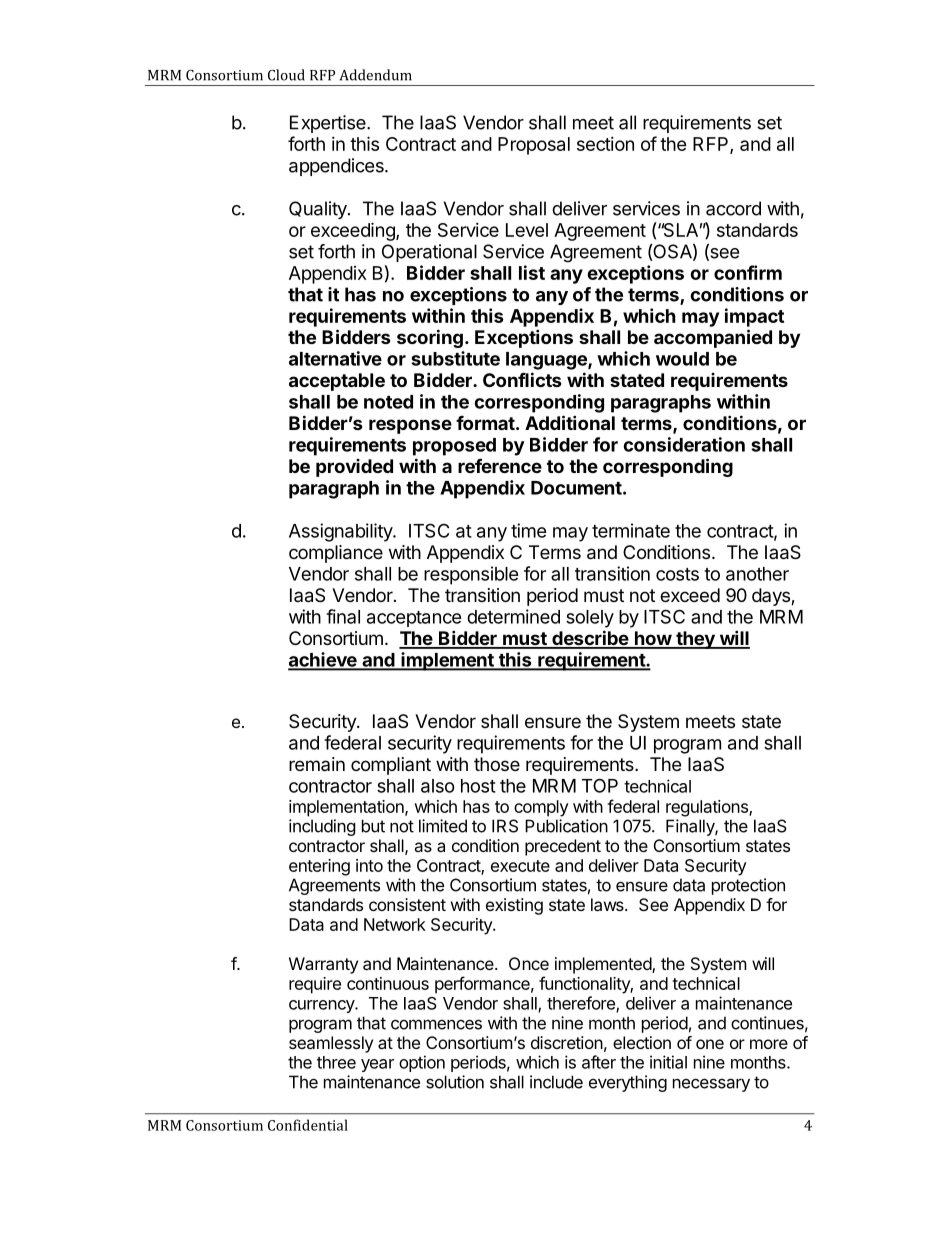 Image resolution: width=952 pixels, height=1233 pixels. Describe the element at coordinates (513, 616) in the screenshot. I see `determined` at that location.
